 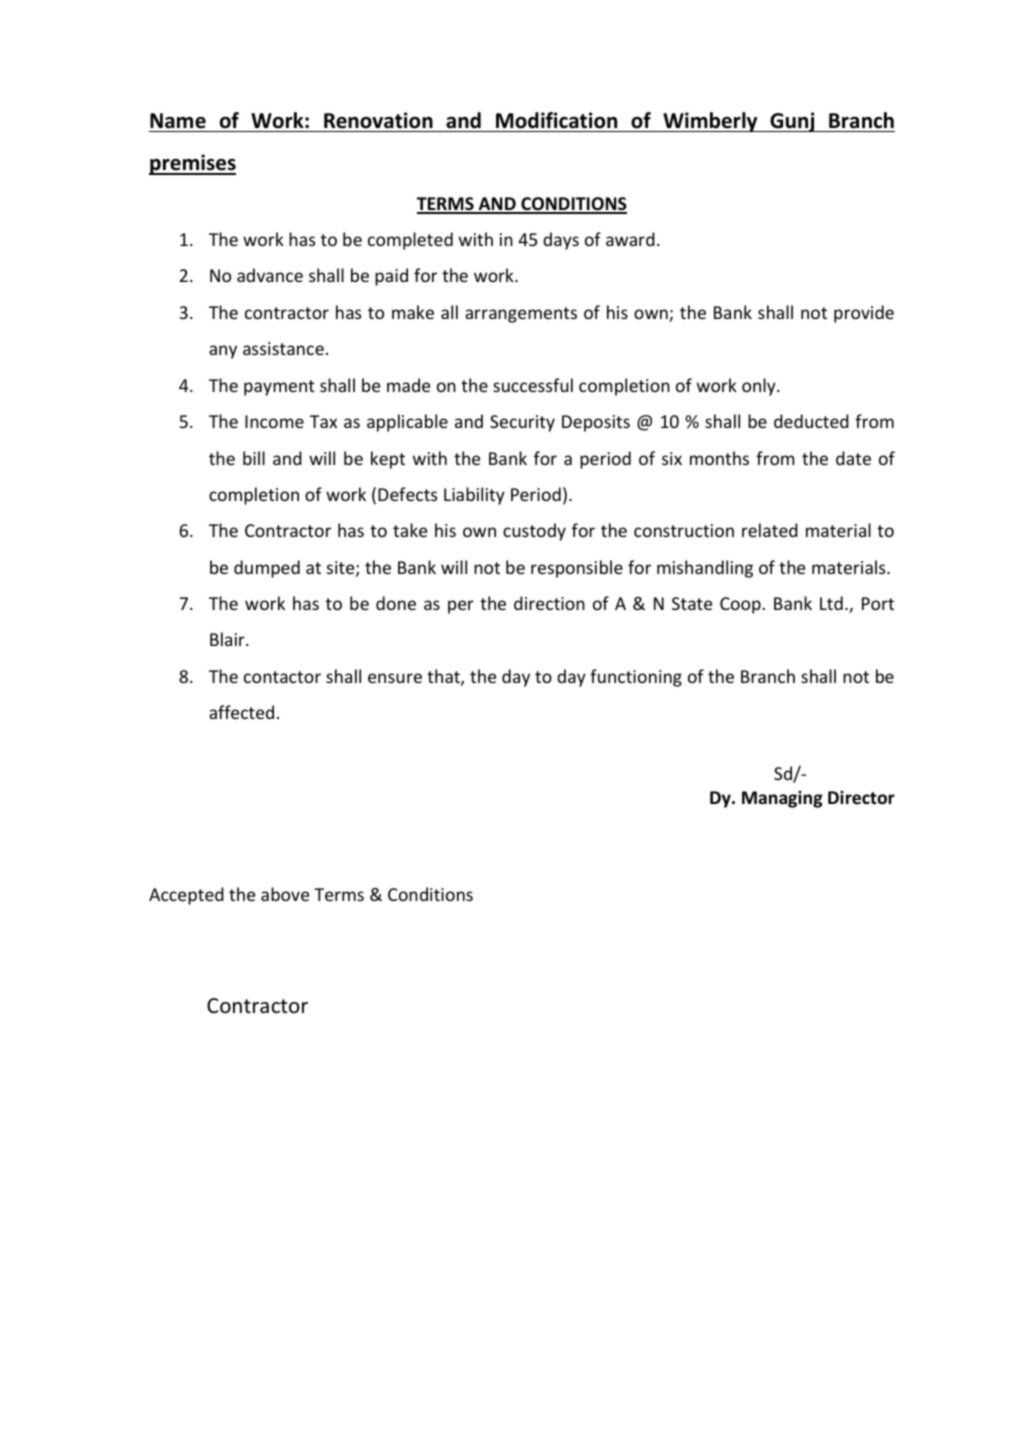 I want to click on bill, so click(x=254, y=458).
